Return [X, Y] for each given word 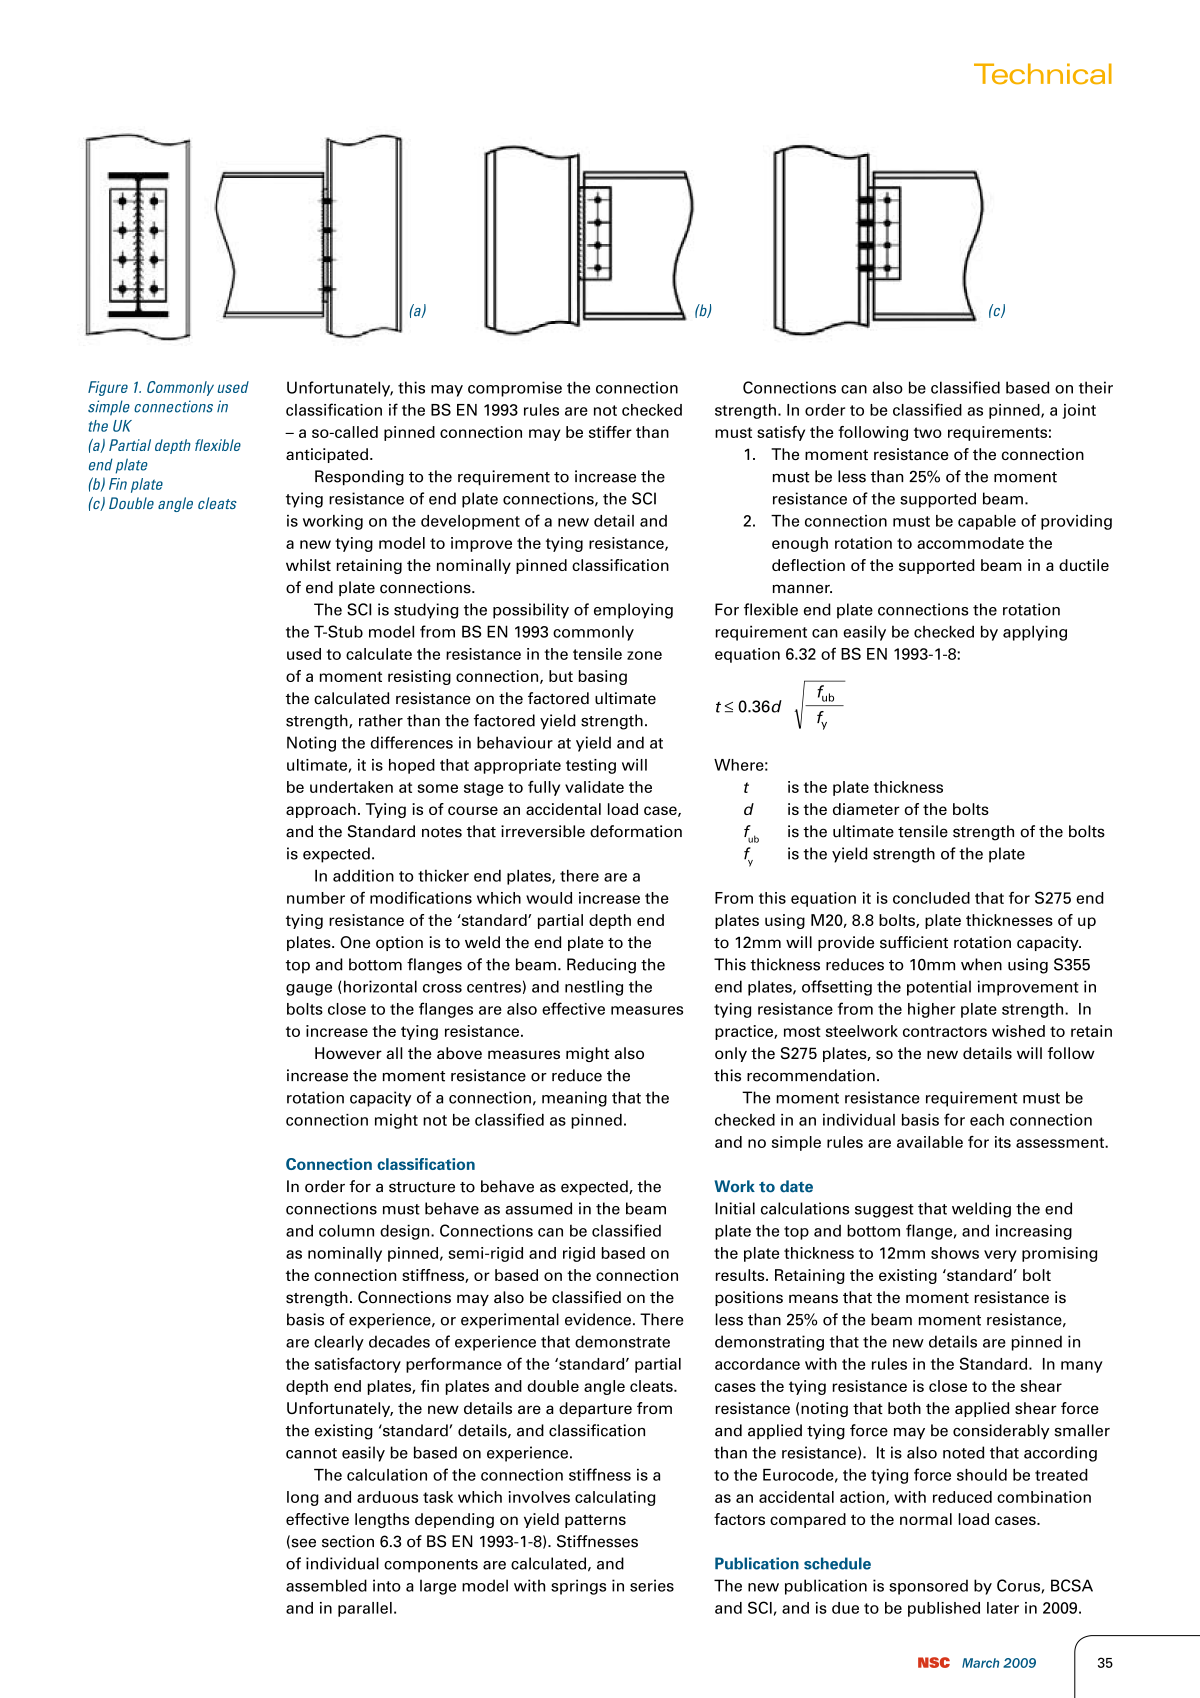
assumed [538, 1208]
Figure [108, 388]
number [316, 898]
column [346, 1230]
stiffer [610, 432]
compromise [515, 389]
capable [987, 522]
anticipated [327, 455]
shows [955, 1253]
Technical [1043, 73]
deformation [636, 831]
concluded [931, 898]
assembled [326, 1585]
